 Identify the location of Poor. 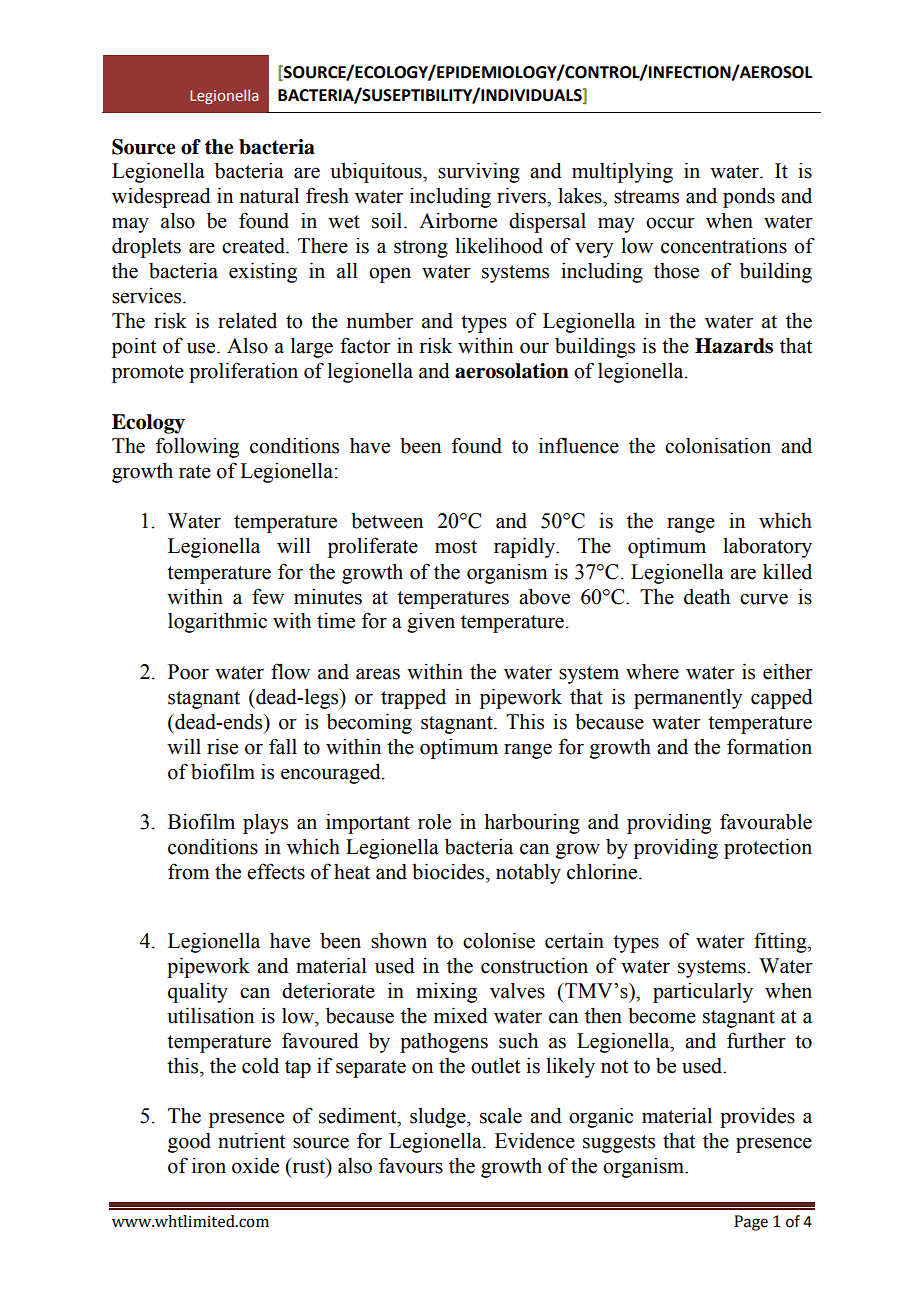
(188, 672).
